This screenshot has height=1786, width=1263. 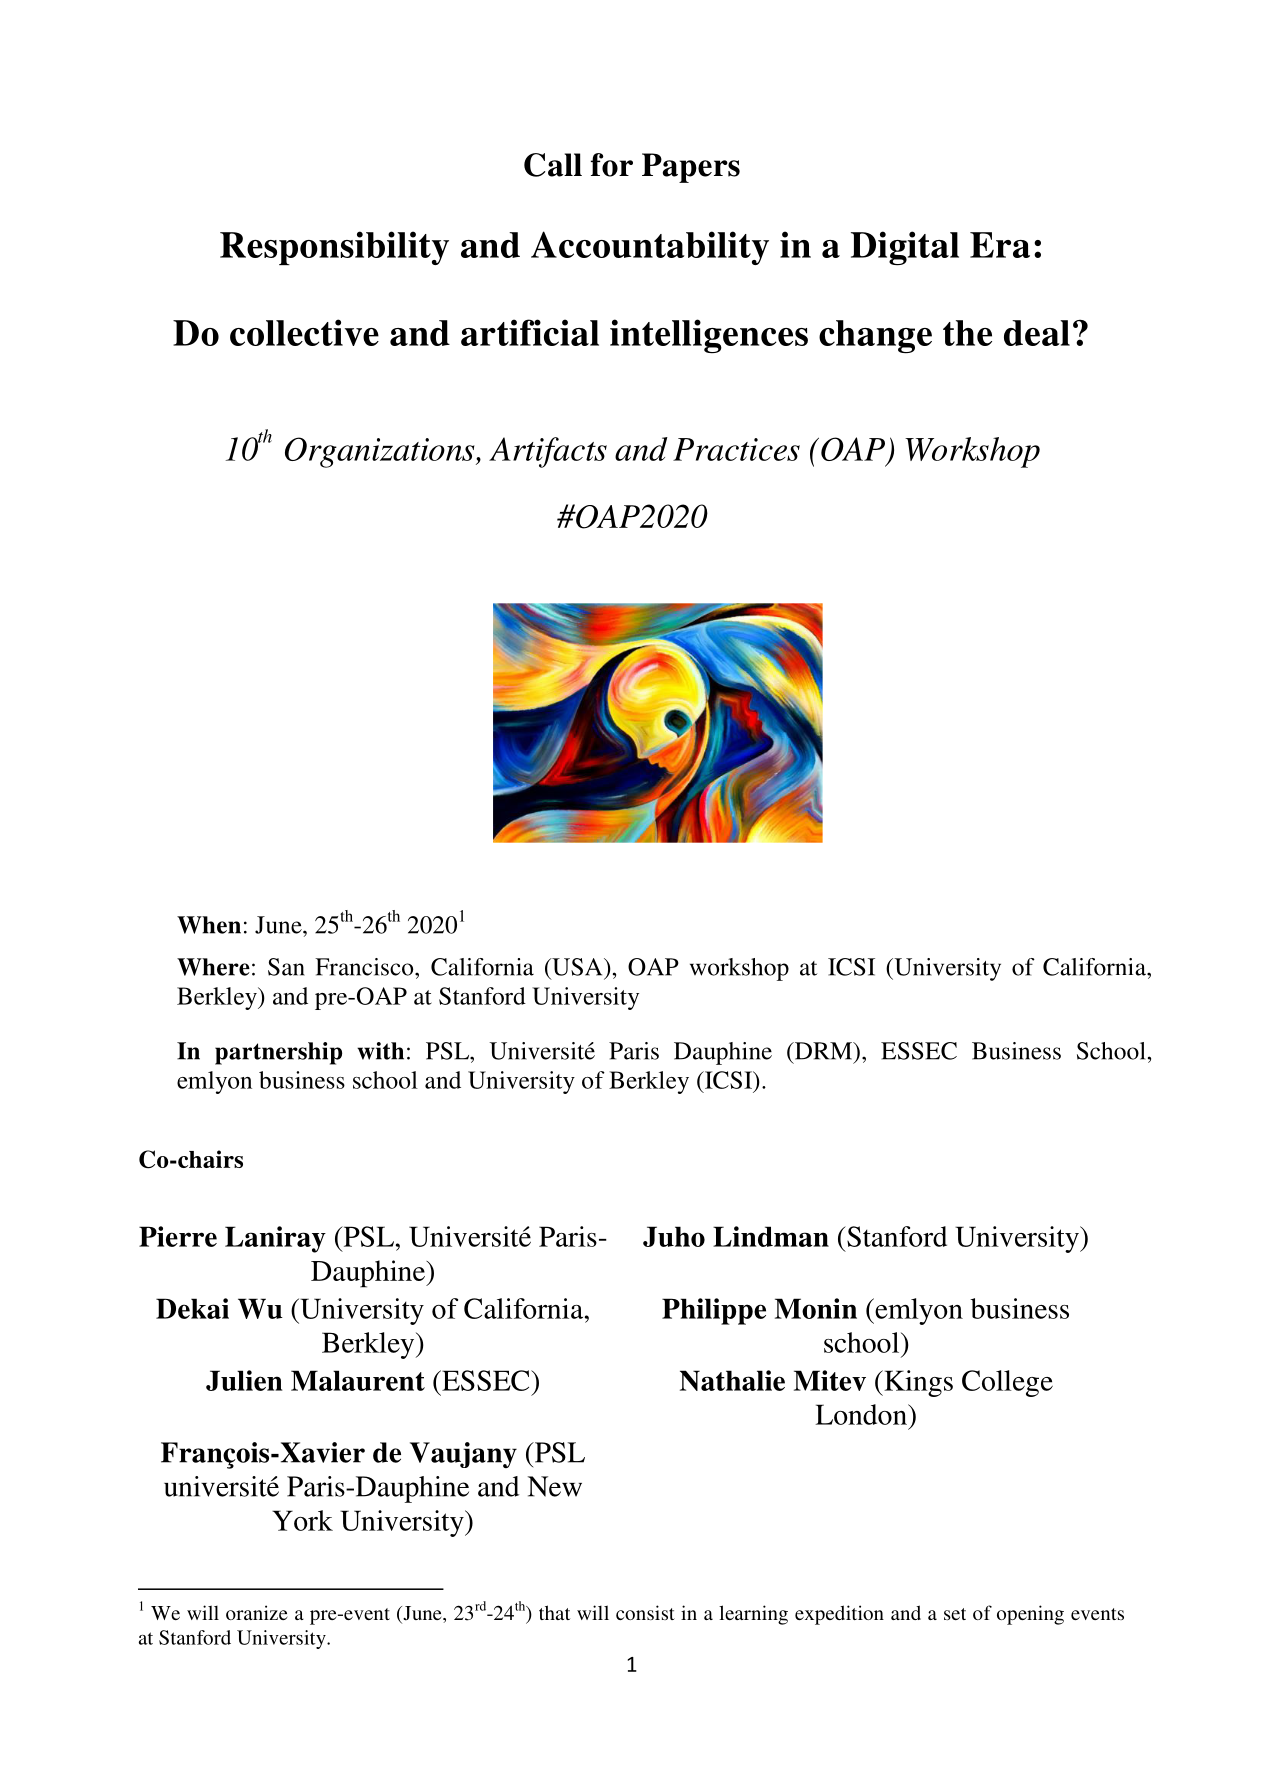 What do you see at coordinates (714, 1311) in the screenshot?
I see `Philippe` at bounding box center [714, 1311].
